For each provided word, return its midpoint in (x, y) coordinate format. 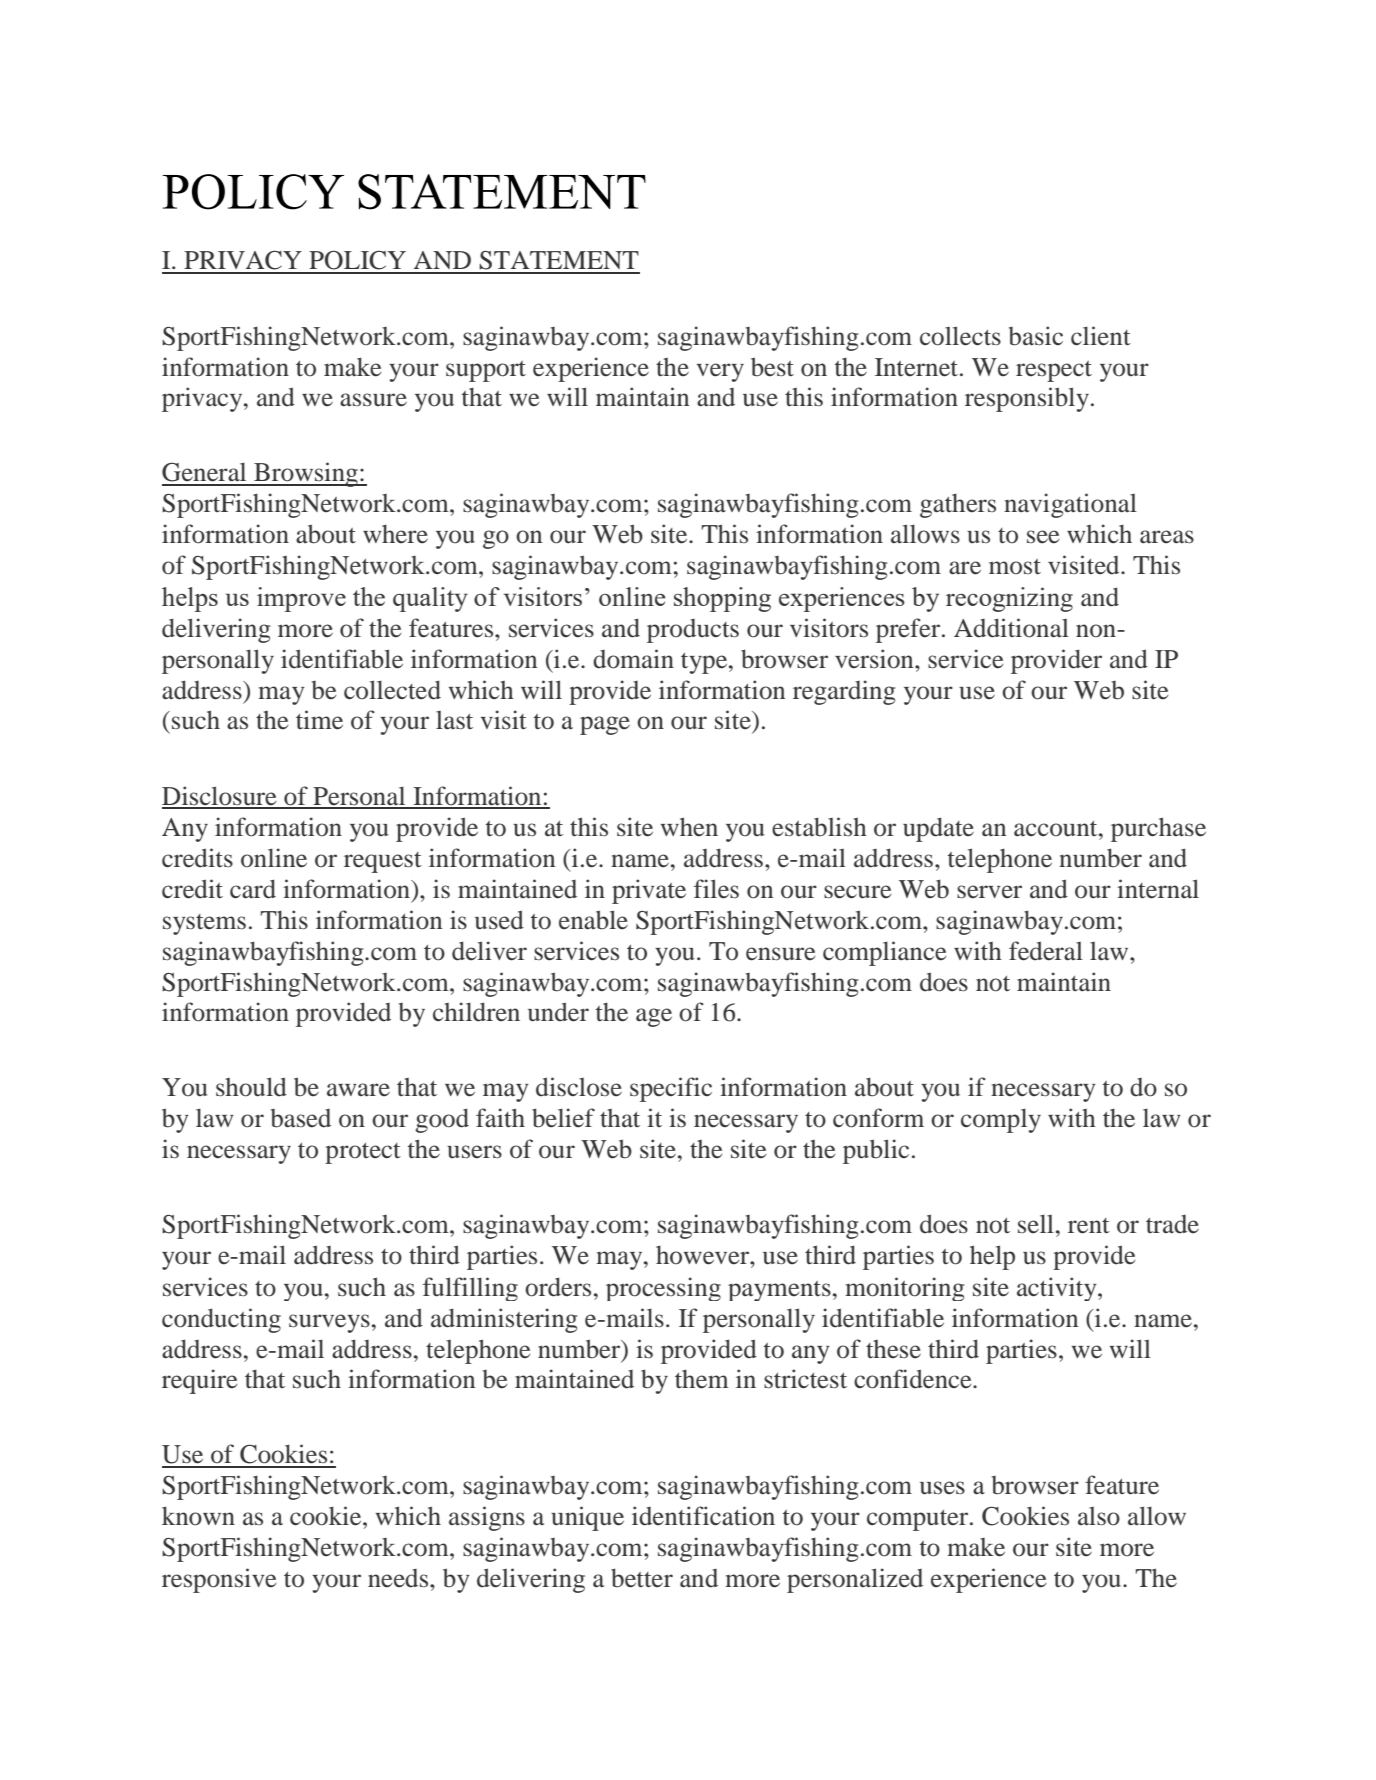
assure (373, 400)
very (720, 372)
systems (204, 924)
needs (399, 1578)
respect (1054, 371)
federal (1046, 951)
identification (703, 1516)
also (1099, 1516)
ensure (780, 954)
